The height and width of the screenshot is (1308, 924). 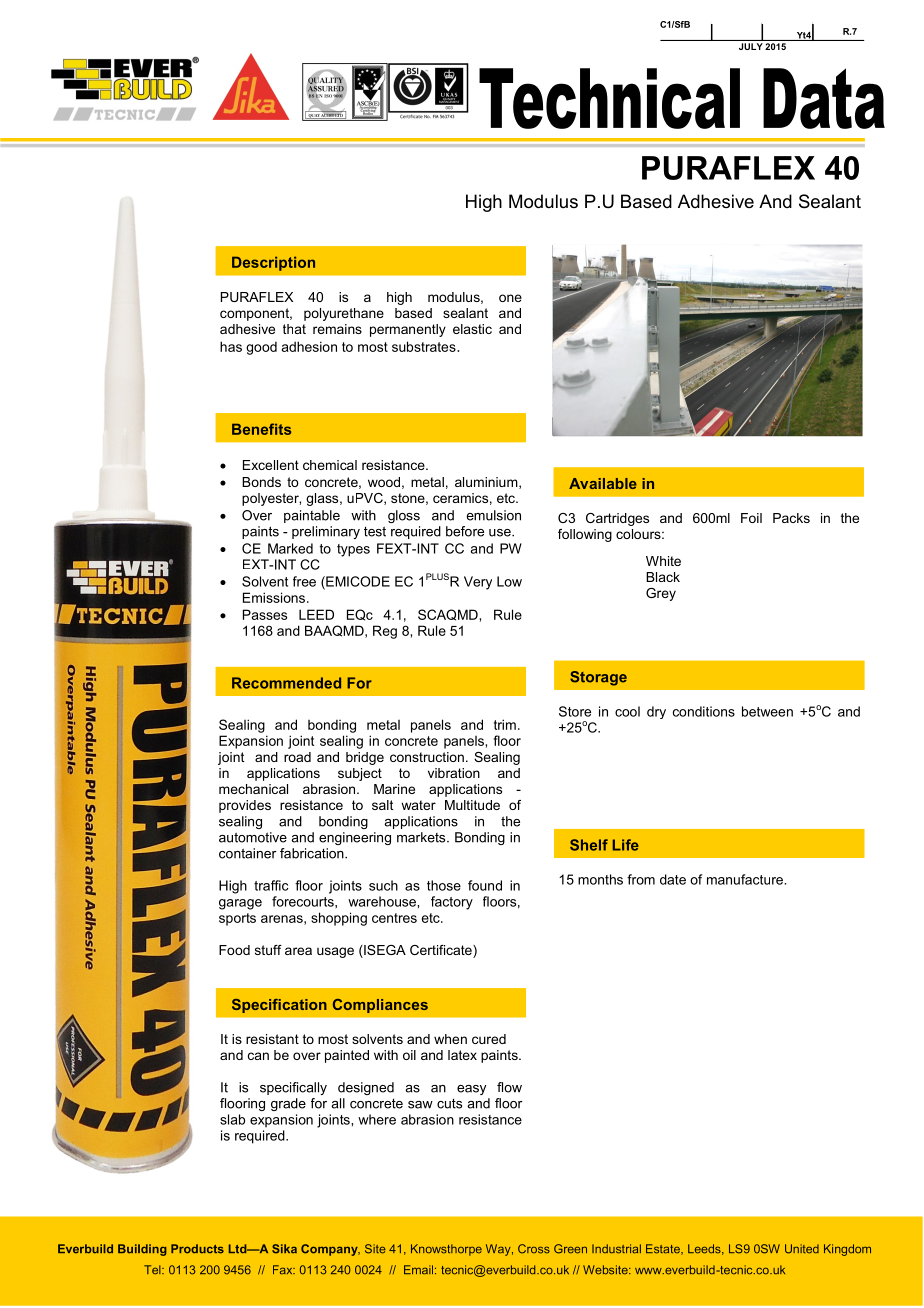 I want to click on flow, so click(x=509, y=1087).
